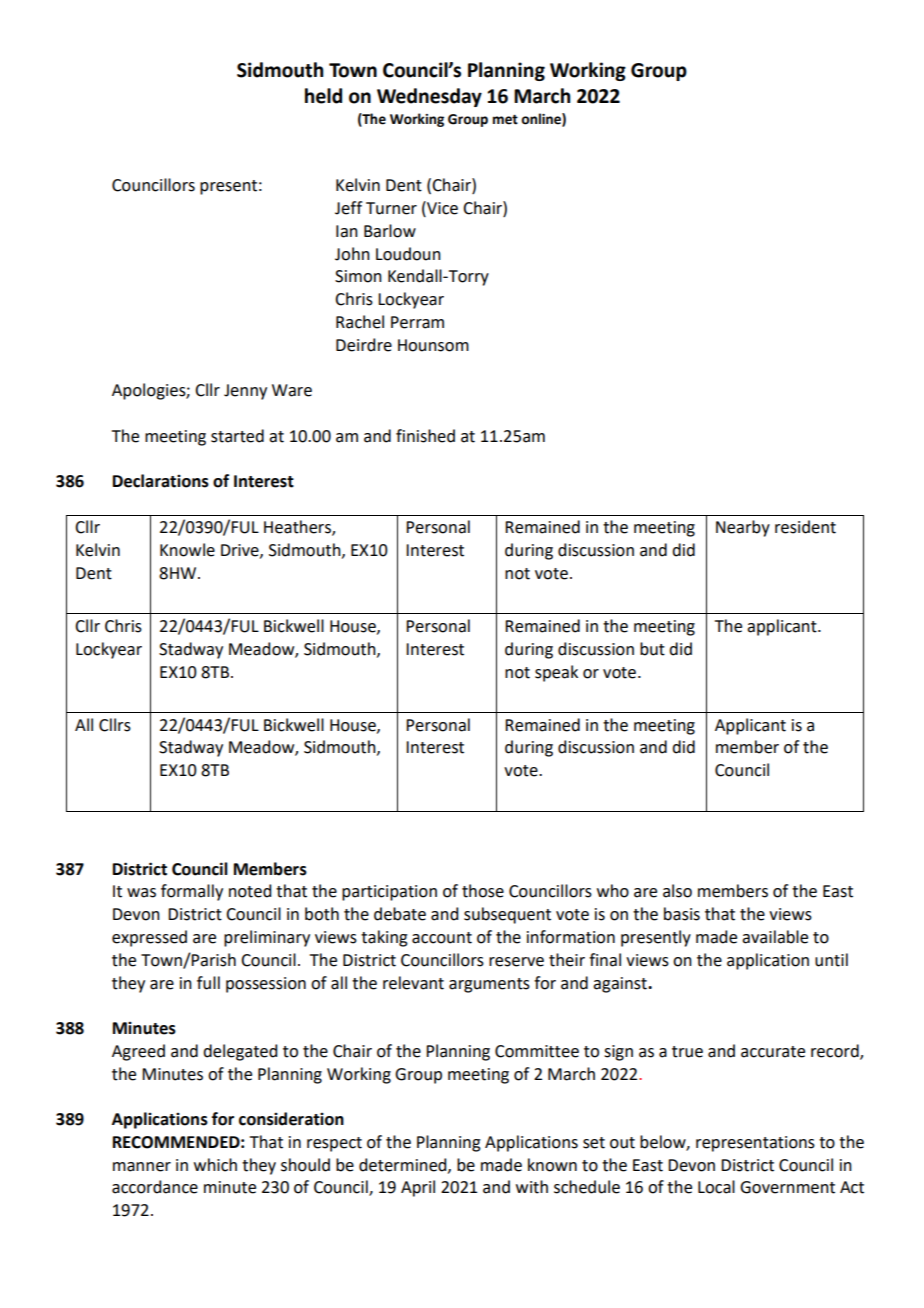 The width and height of the screenshot is (924, 1308). What do you see at coordinates (505, 120) in the screenshot?
I see `met` at bounding box center [505, 120].
